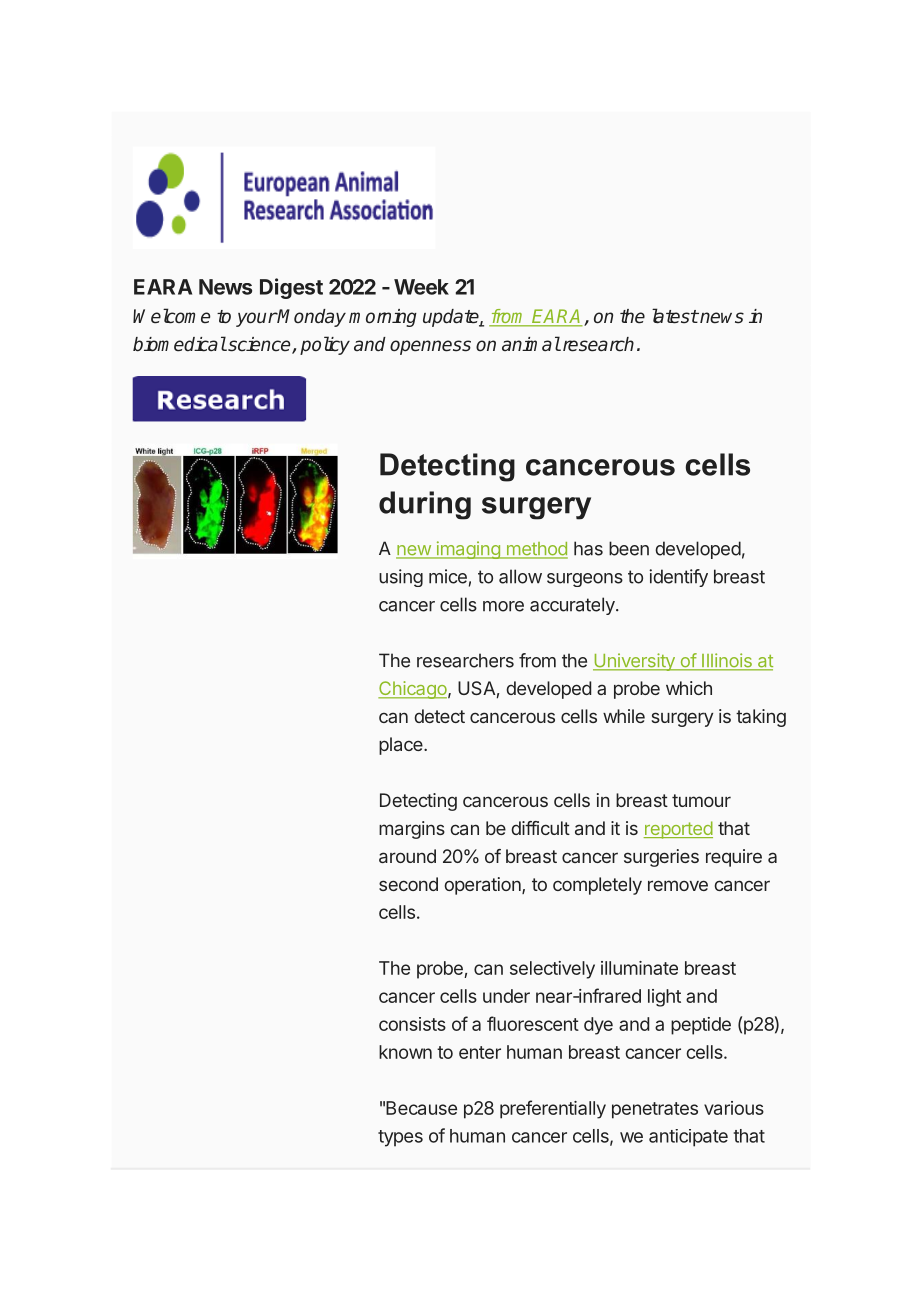  What do you see at coordinates (678, 830) in the screenshot?
I see `reported` at bounding box center [678, 830].
